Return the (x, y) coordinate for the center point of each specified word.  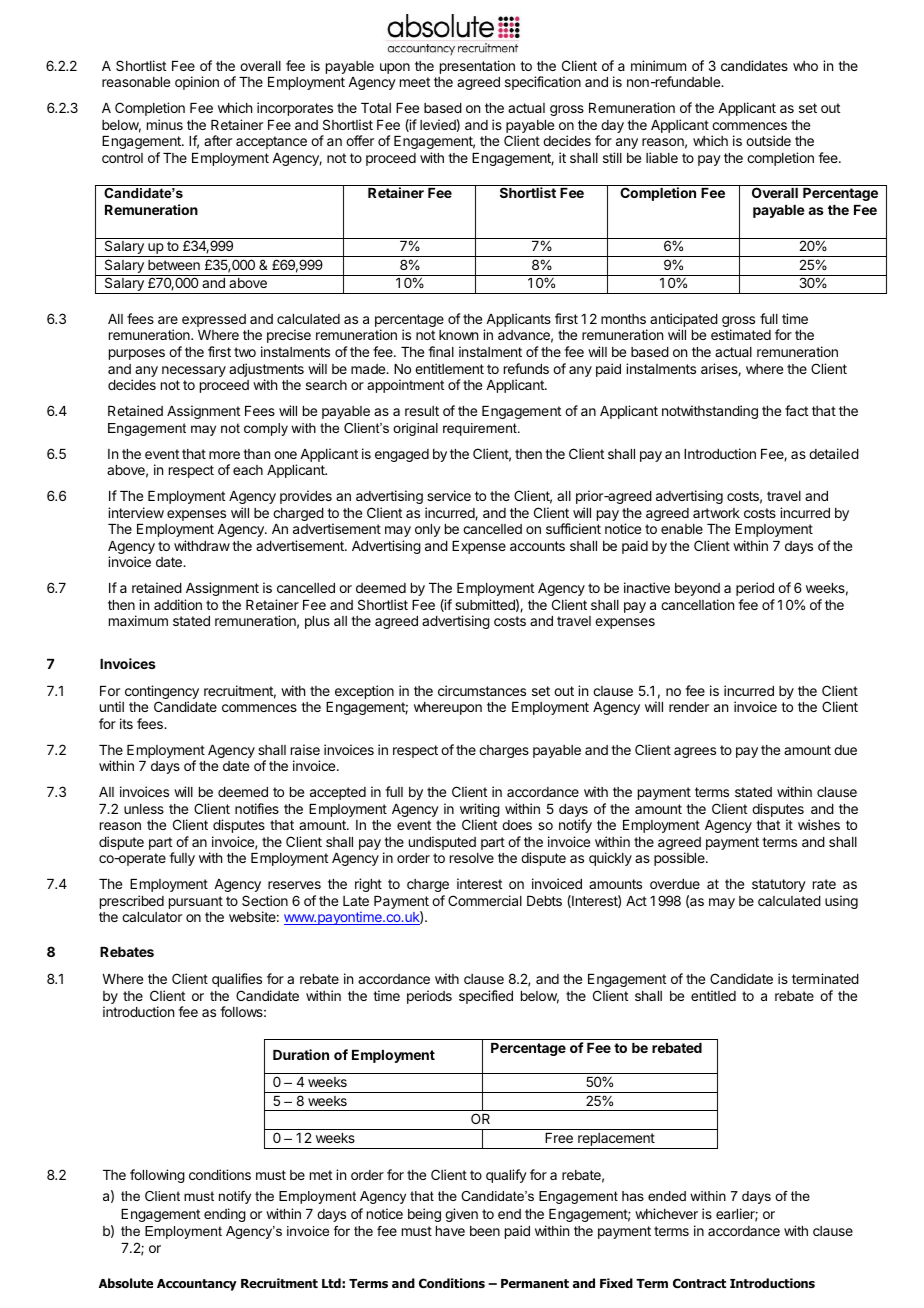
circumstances (482, 690)
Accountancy (197, 1285)
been (485, 1231)
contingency (162, 693)
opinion (197, 83)
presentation (477, 67)
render (689, 707)
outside (768, 140)
